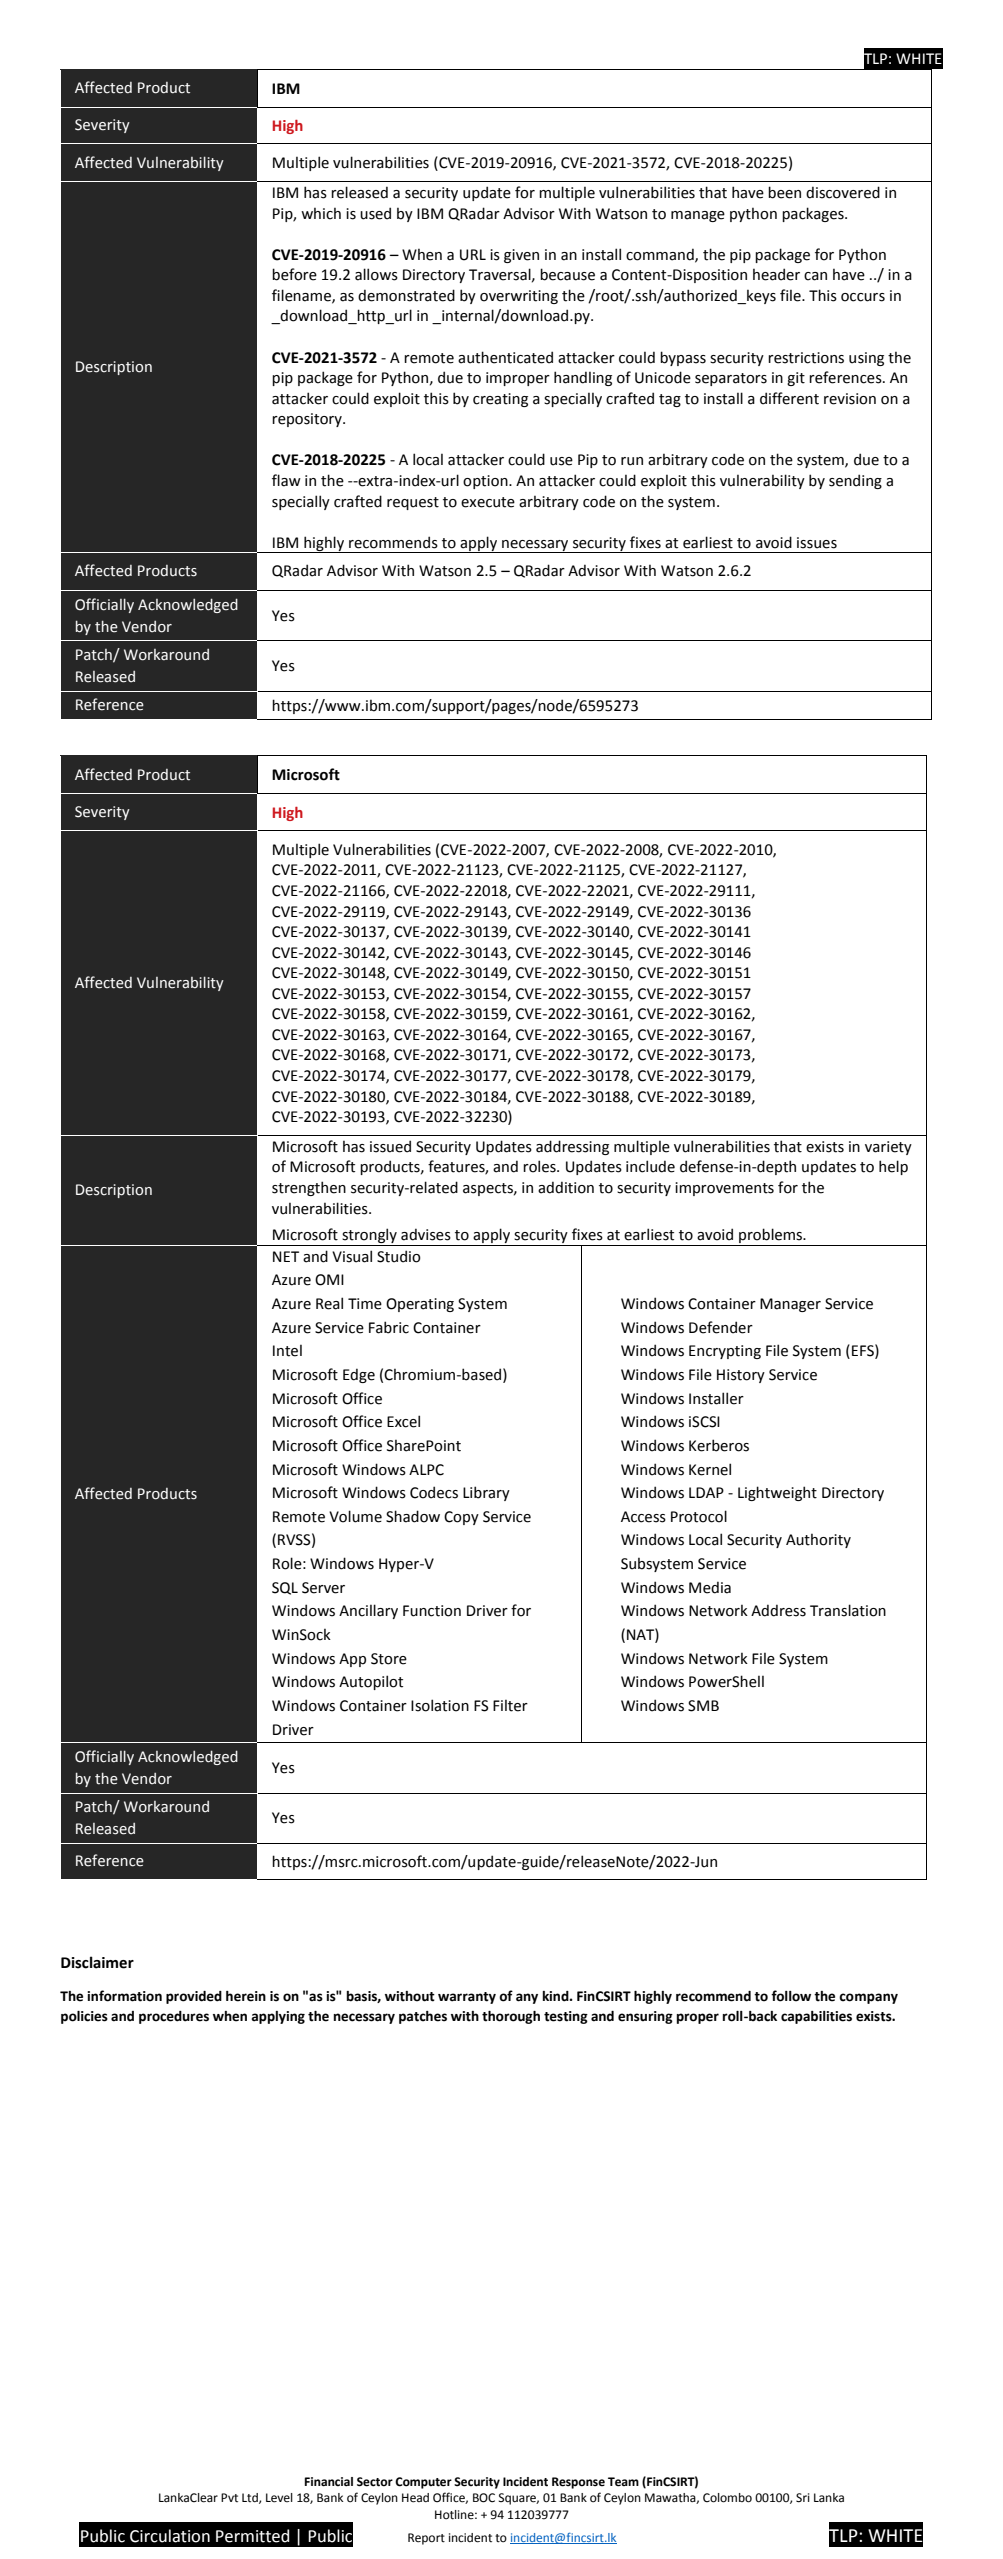 The width and height of the page is (1003, 2559). Describe the element at coordinates (815, 276) in the page. I see `can` at that location.
